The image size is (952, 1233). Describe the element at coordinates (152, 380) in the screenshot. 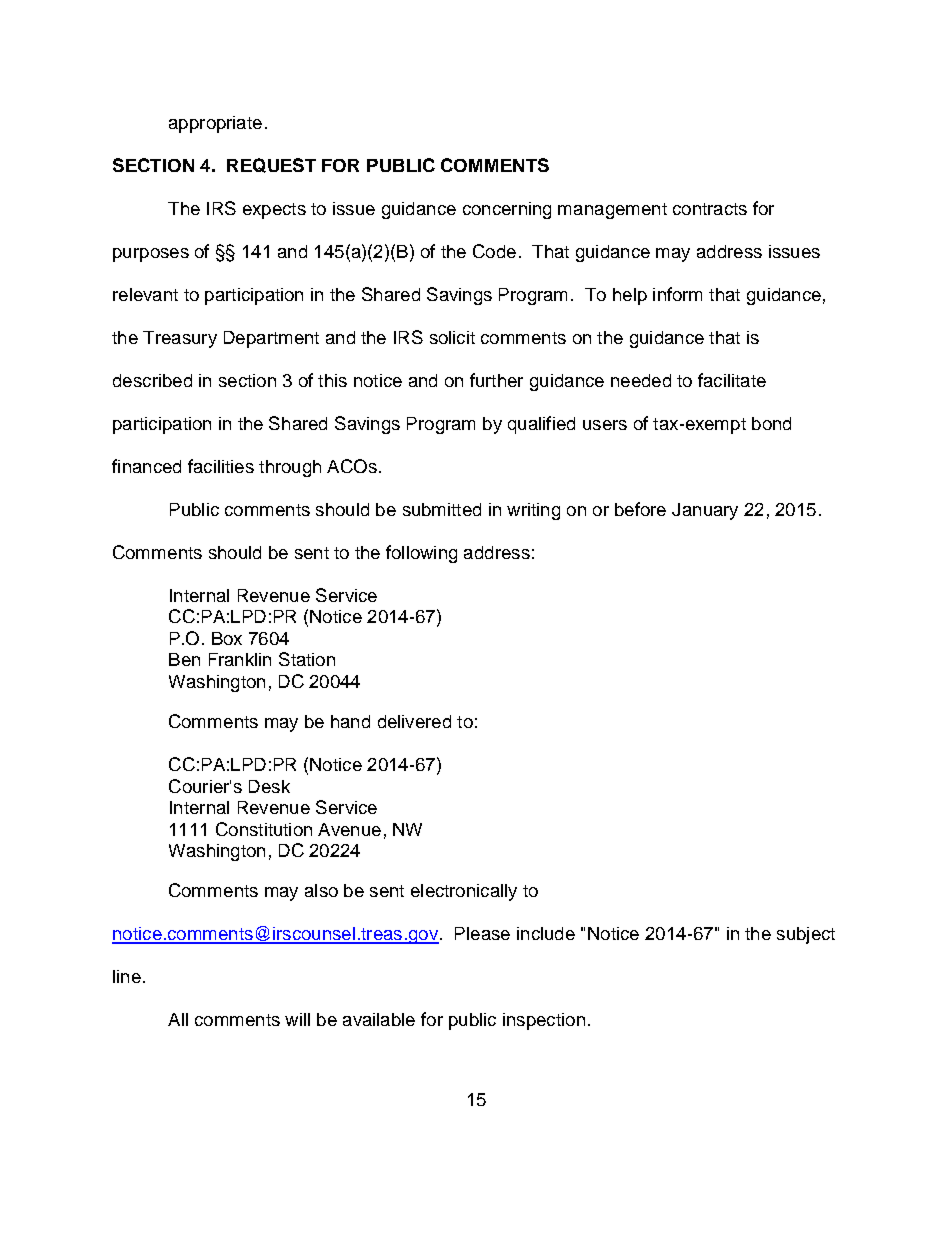

I see `described` at that location.
